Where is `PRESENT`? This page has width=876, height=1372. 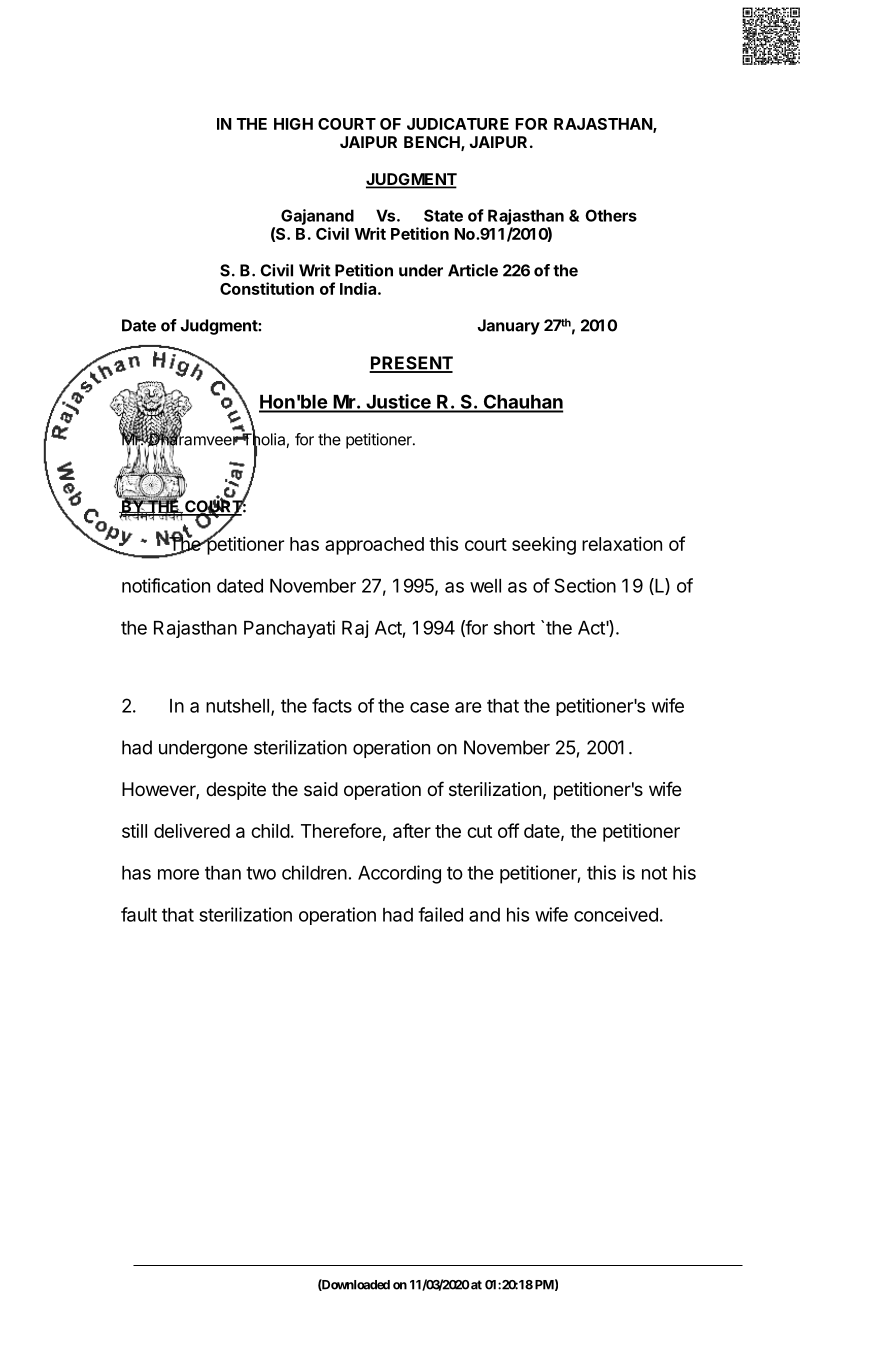 PRESENT is located at coordinates (411, 364).
